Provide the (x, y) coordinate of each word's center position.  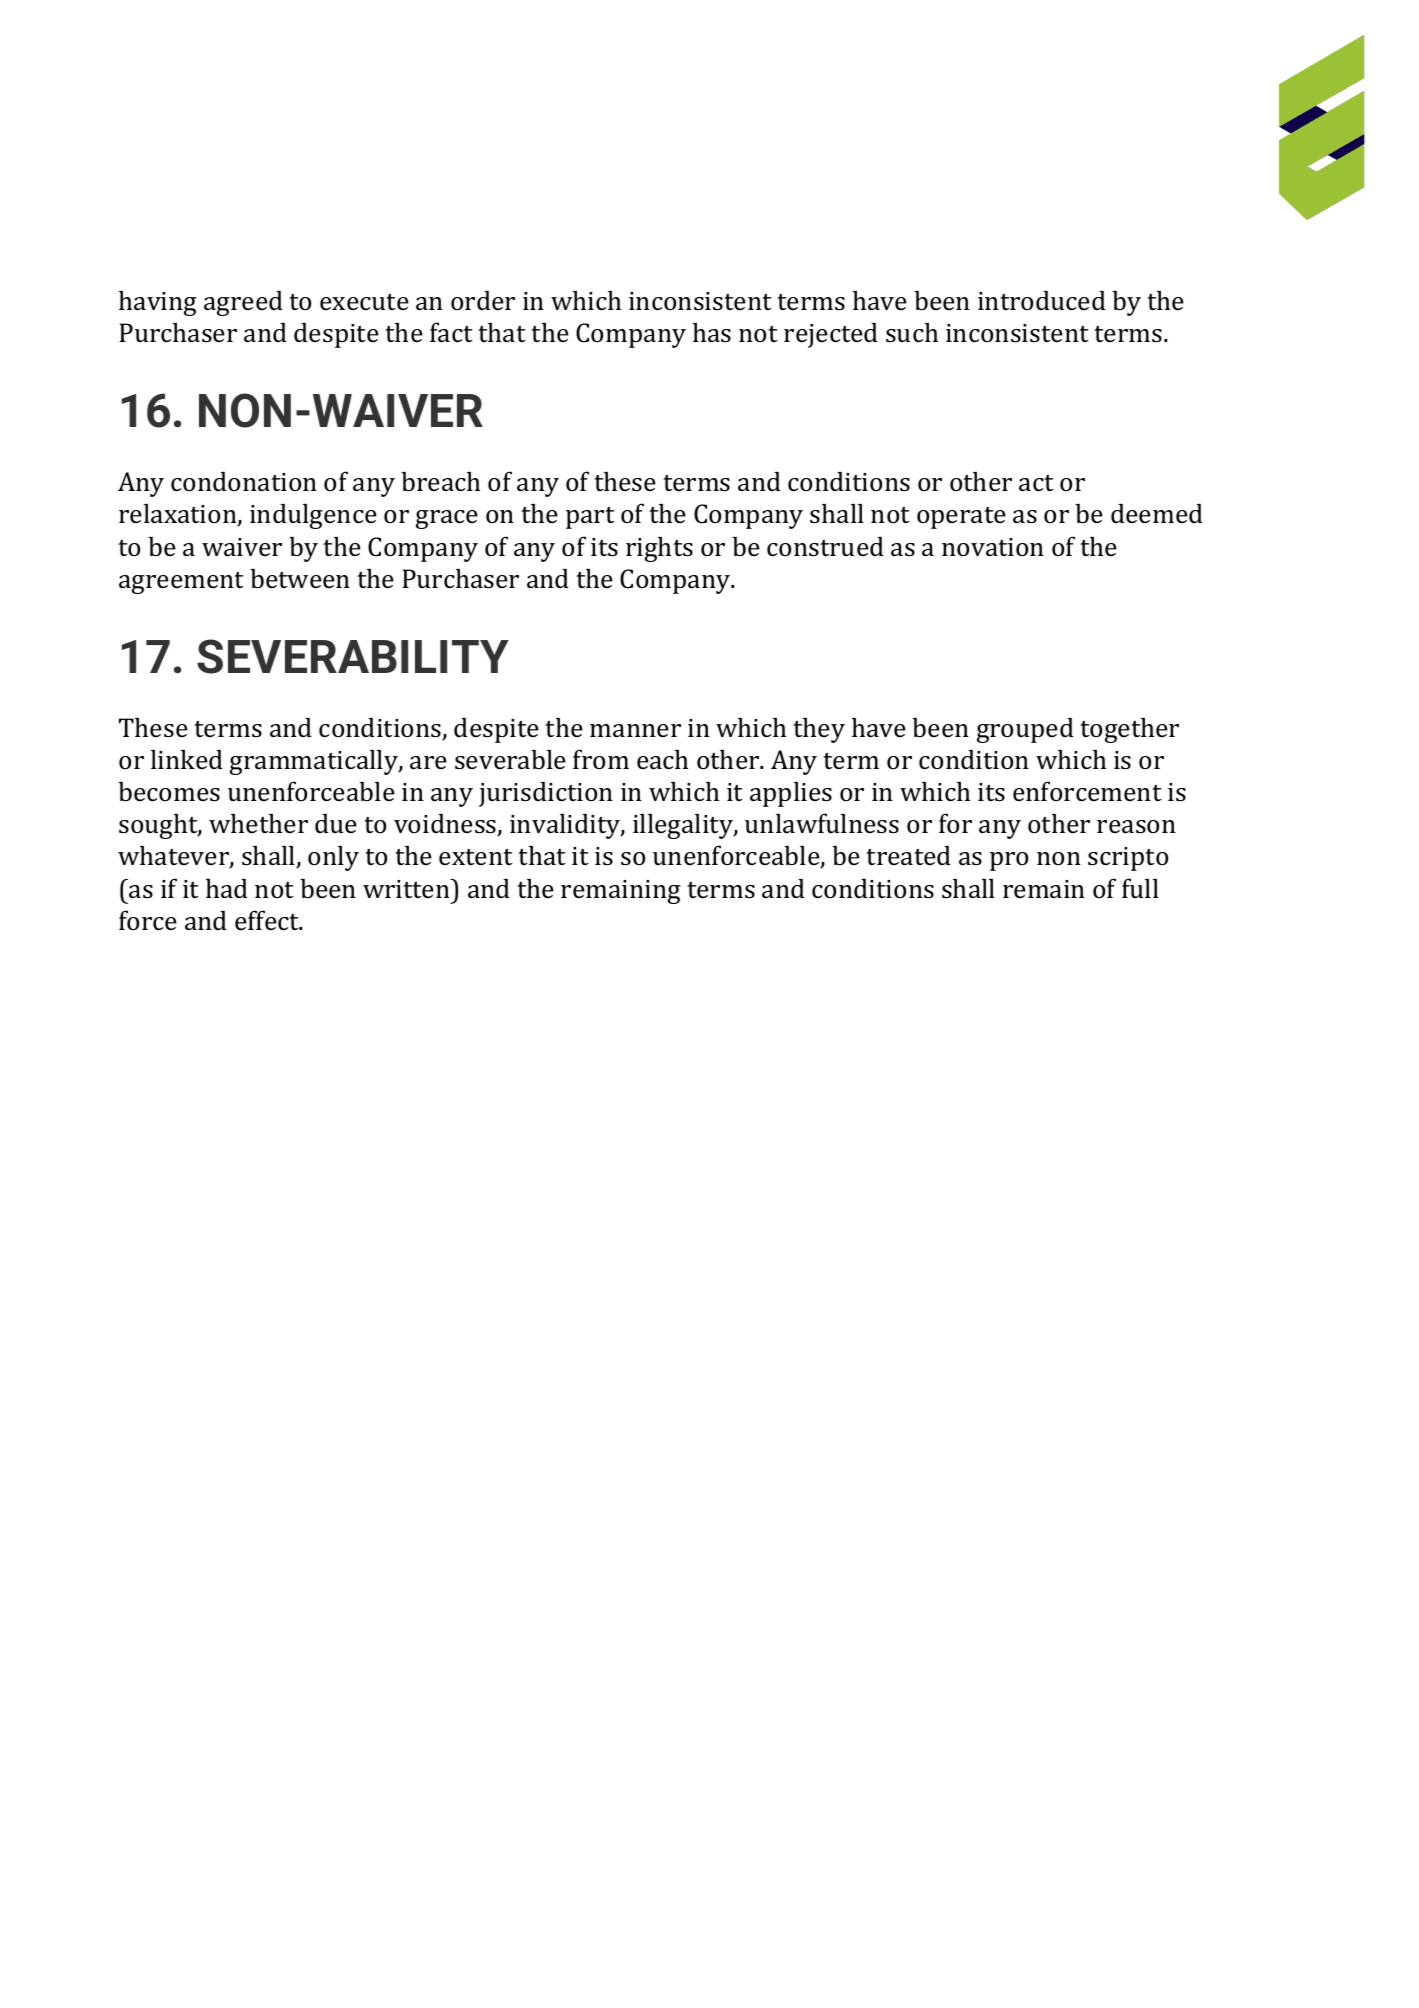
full (1140, 888)
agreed (243, 303)
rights (659, 549)
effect (268, 920)
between (300, 578)
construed (825, 547)
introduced (1042, 301)
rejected (831, 335)
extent (476, 857)
